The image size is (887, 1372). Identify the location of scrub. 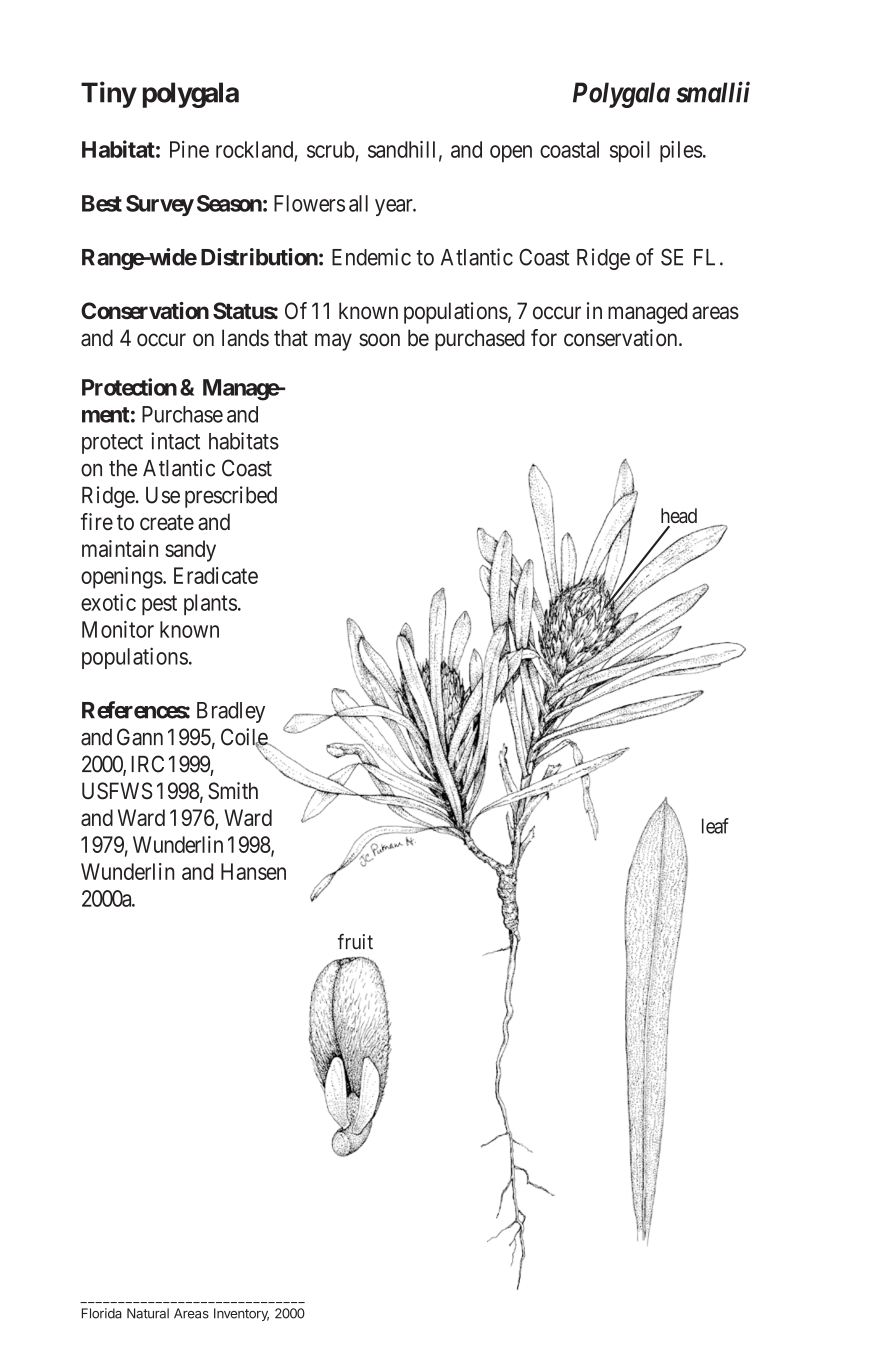
(331, 149).
